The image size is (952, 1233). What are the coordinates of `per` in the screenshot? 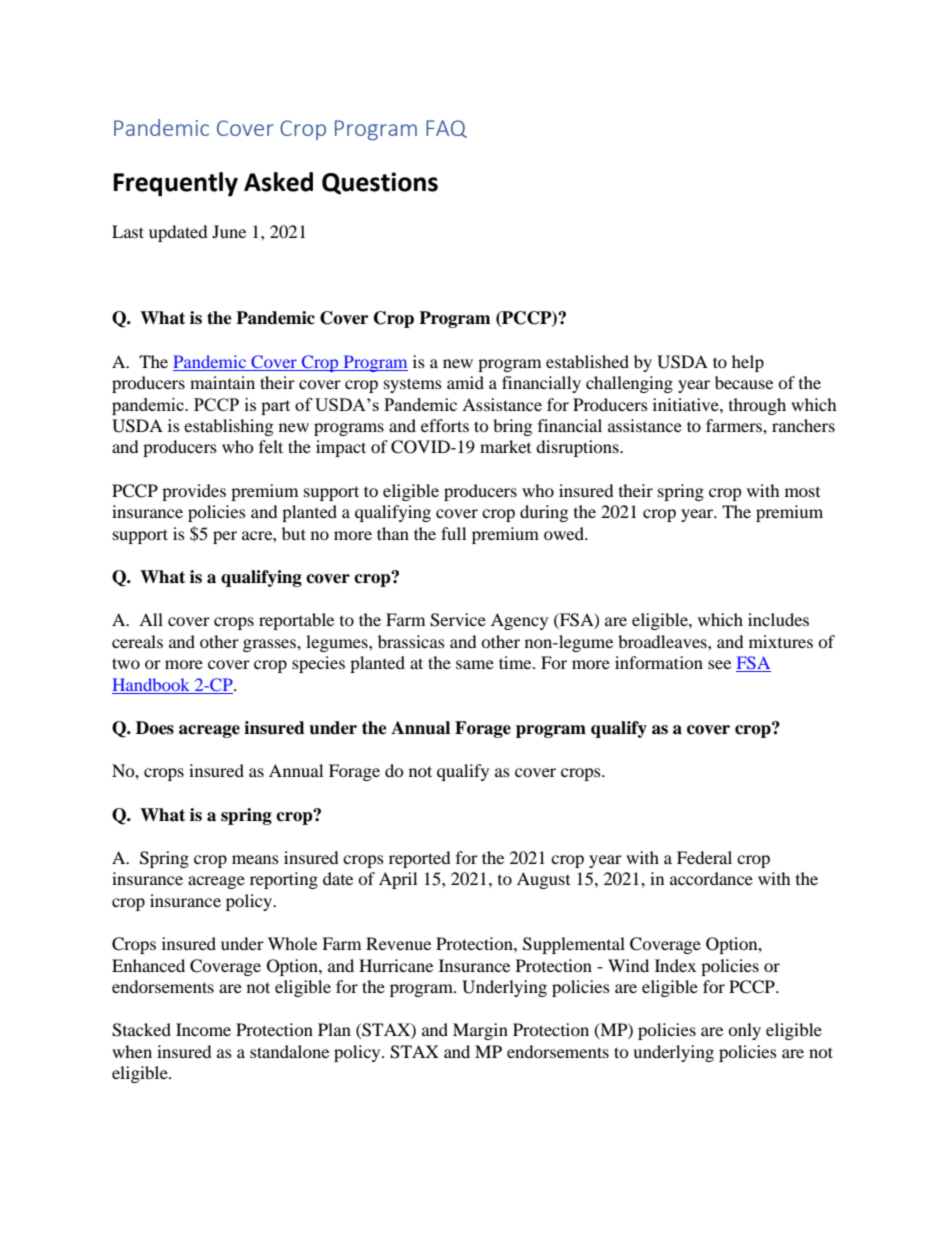 It's located at (225, 537).
